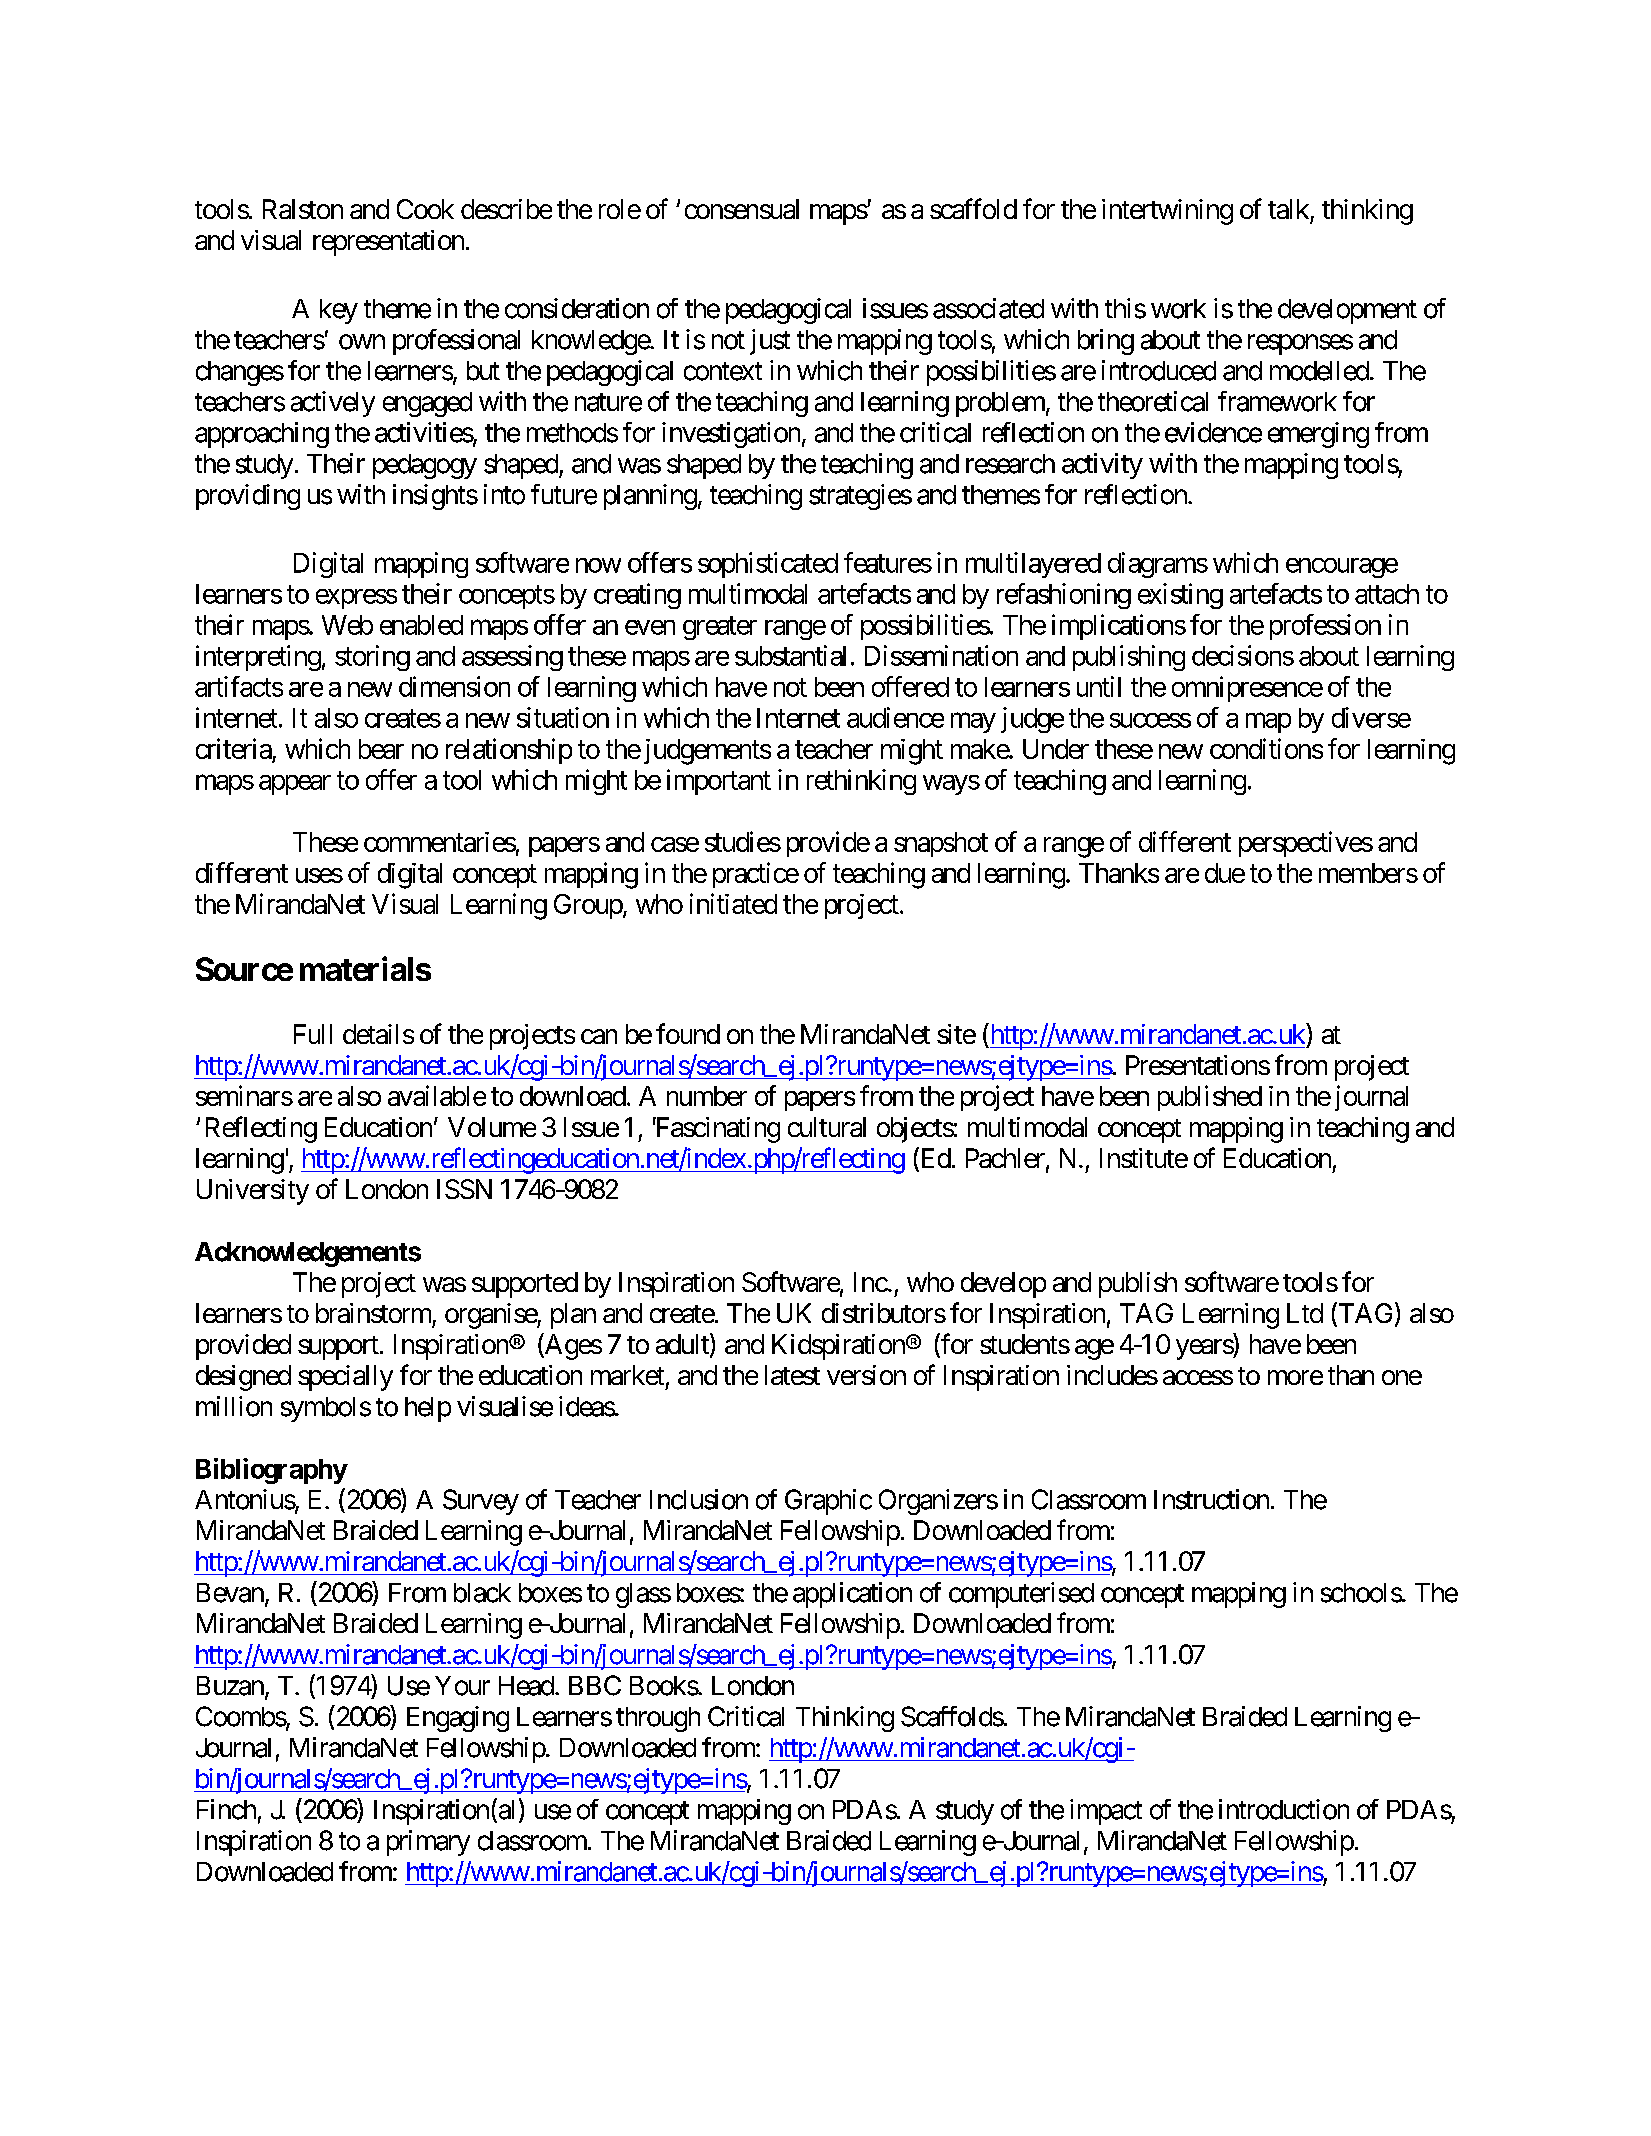  What do you see at coordinates (388, 243) in the screenshot?
I see `representation` at bounding box center [388, 243].
